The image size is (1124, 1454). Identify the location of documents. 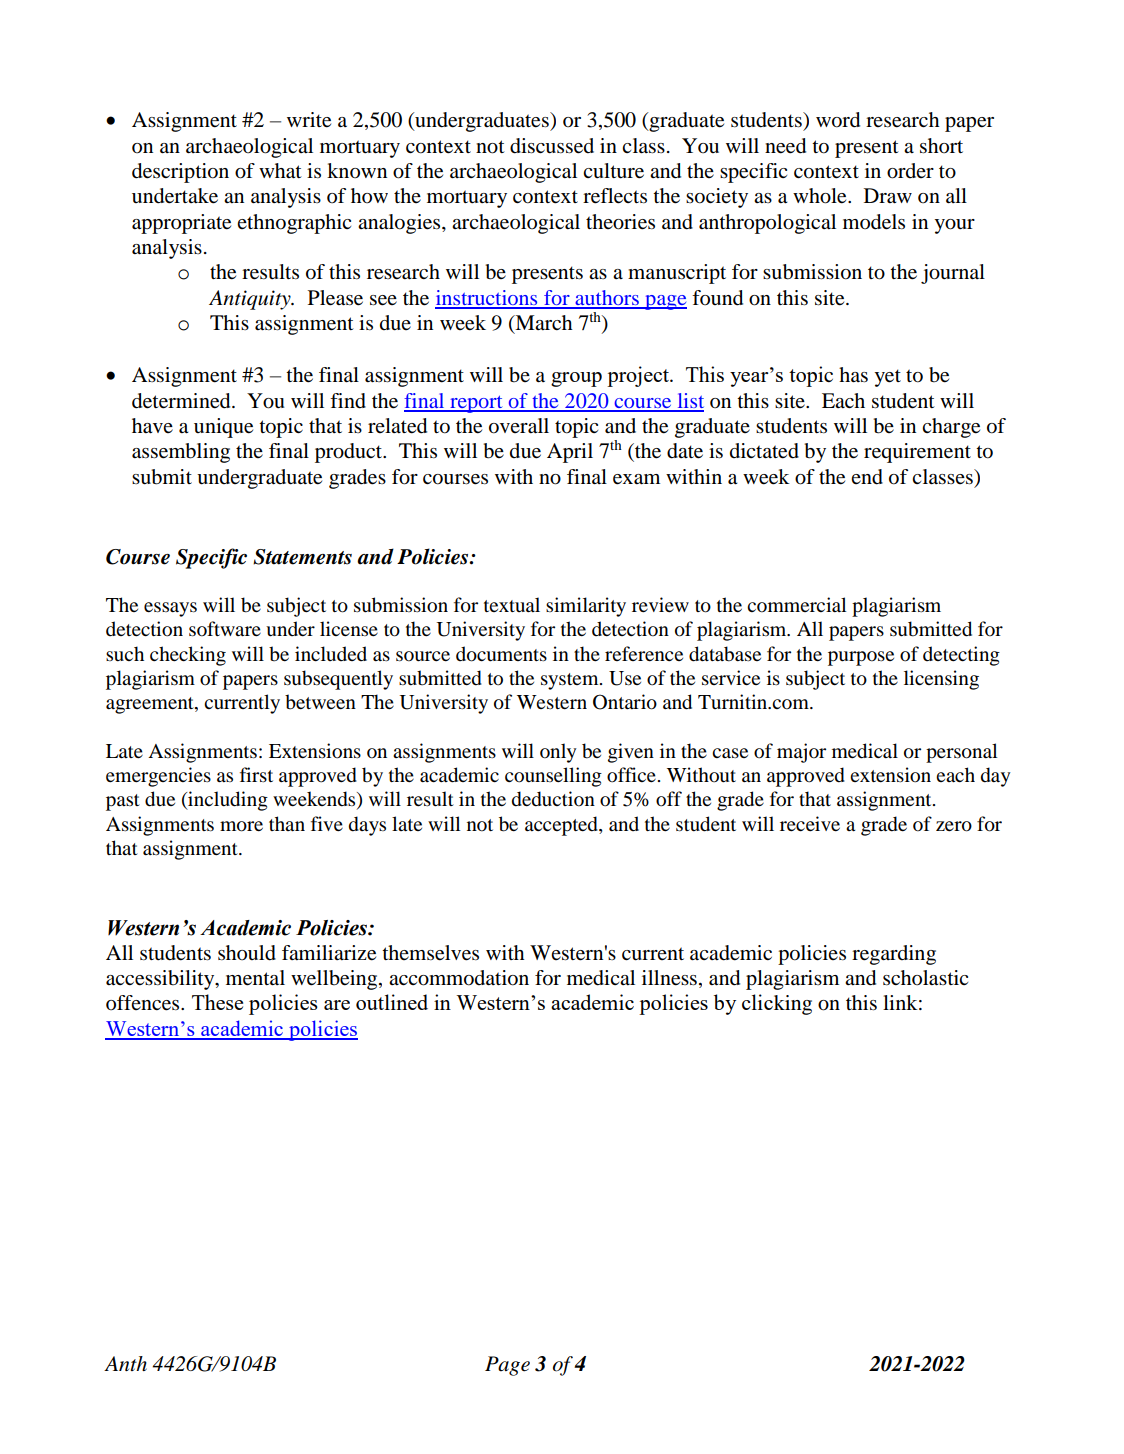
(501, 654).
